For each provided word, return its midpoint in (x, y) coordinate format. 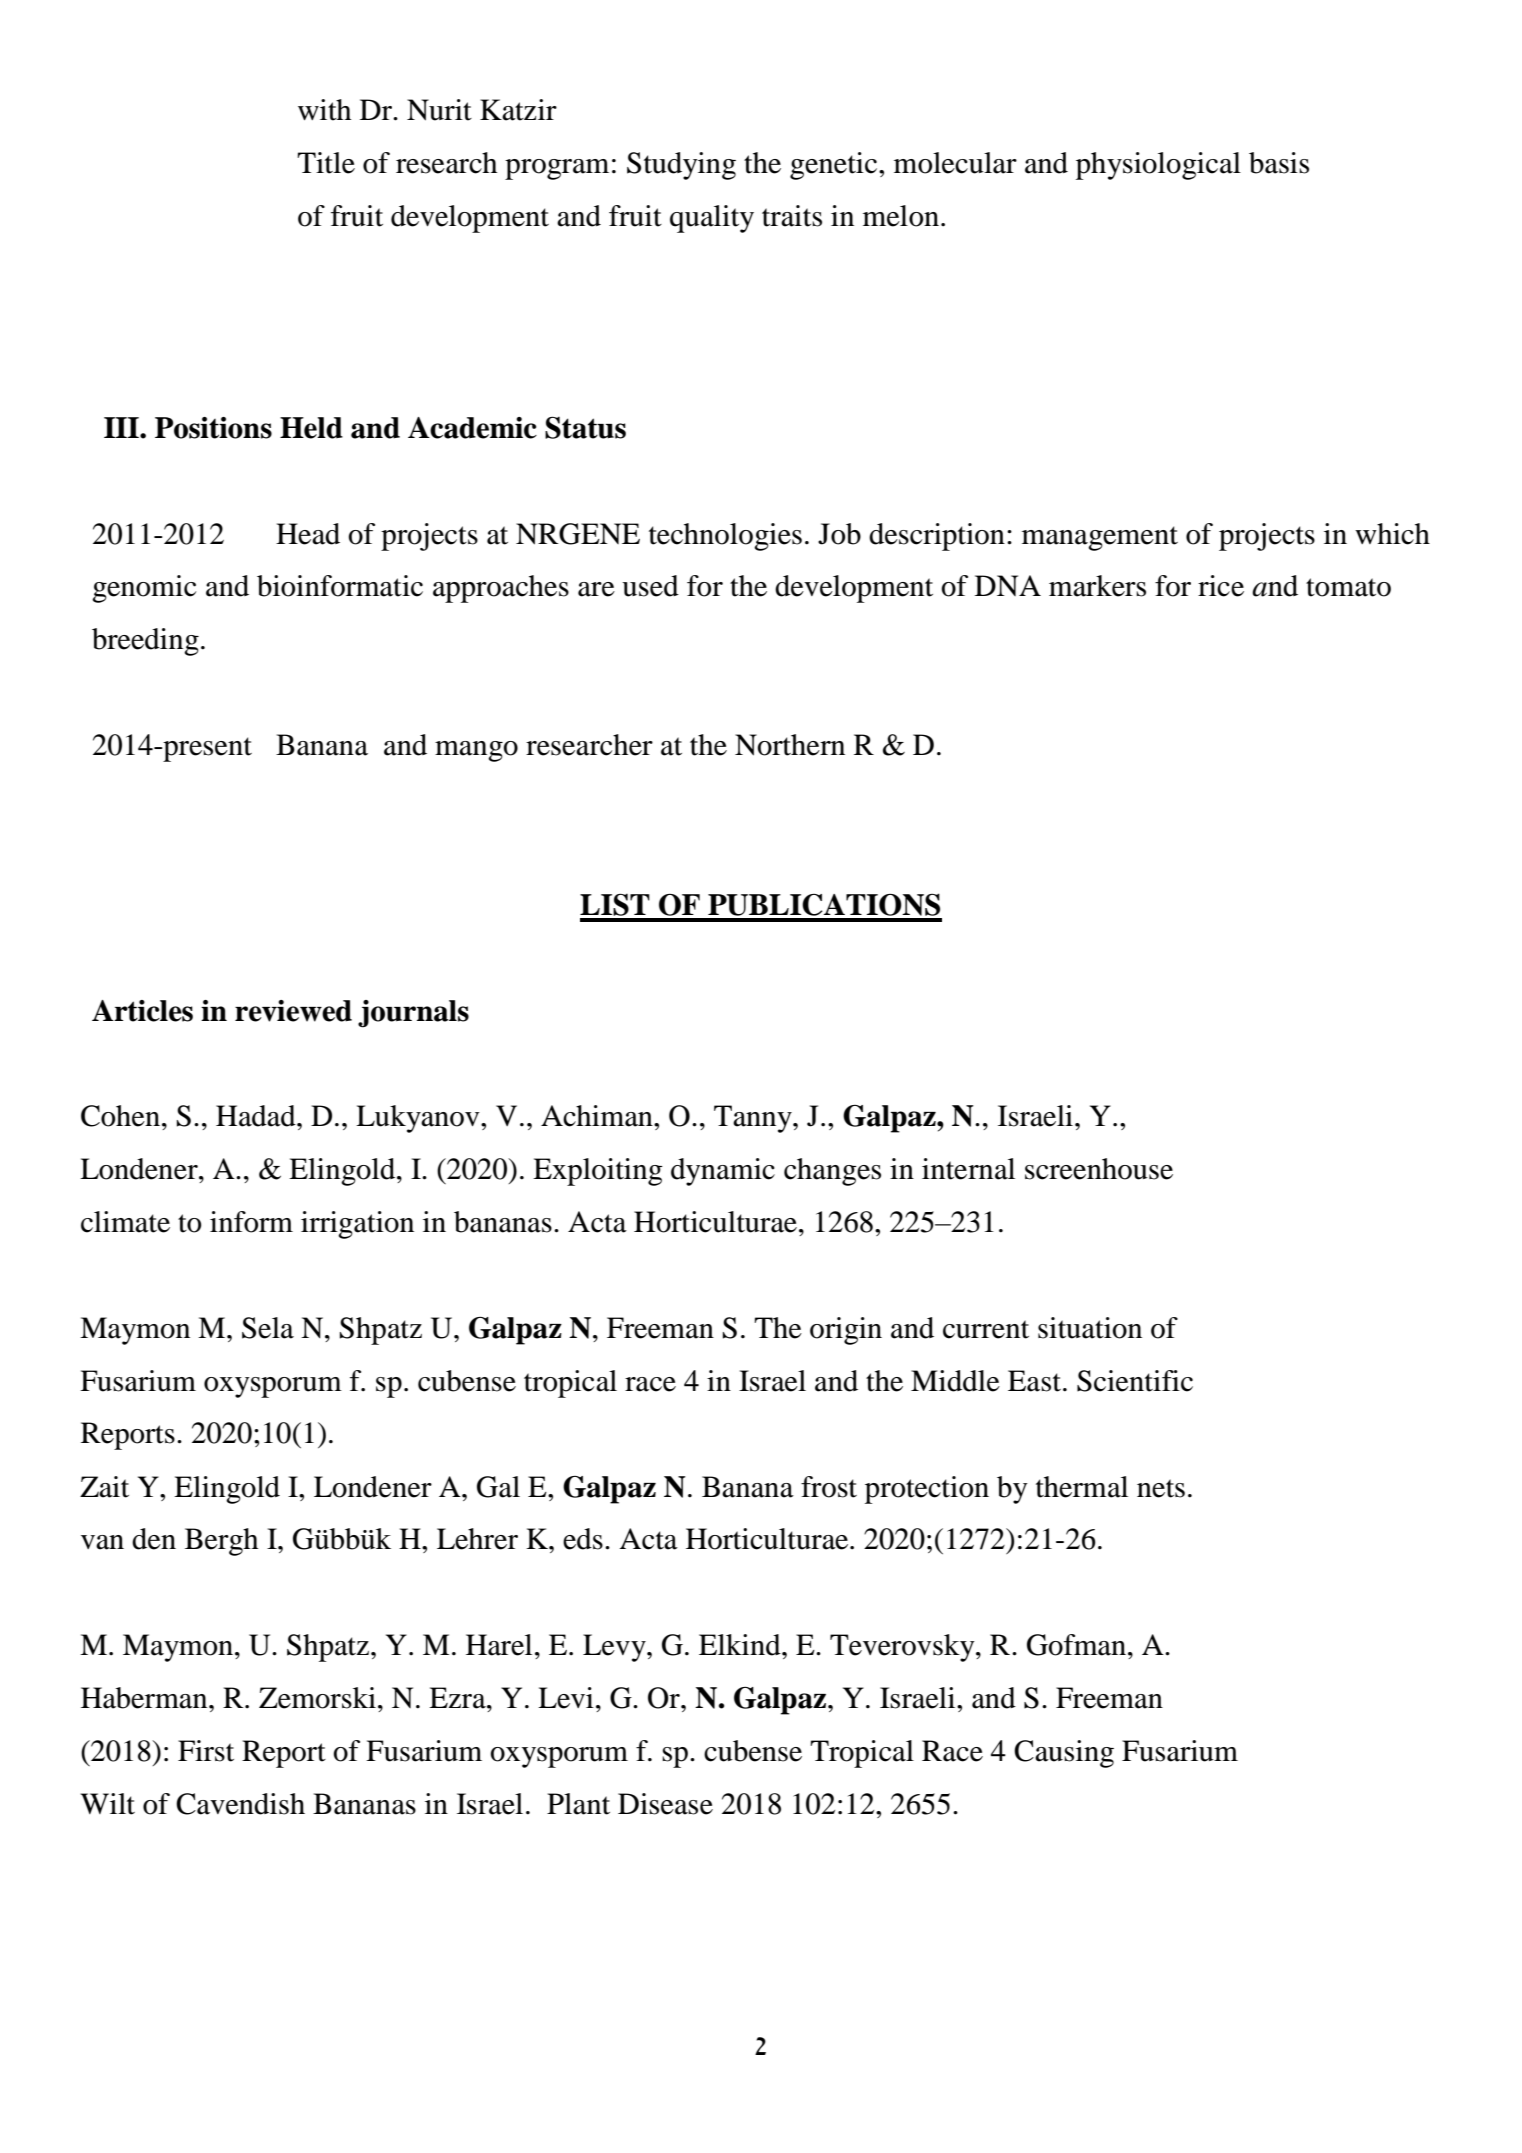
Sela (268, 1328)
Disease (665, 1804)
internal (968, 1169)
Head (308, 534)
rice (1221, 586)
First (206, 1751)
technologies (725, 537)
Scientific (1135, 1381)
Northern (790, 745)
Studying (681, 166)
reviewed (293, 1011)
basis (1279, 163)
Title (326, 163)
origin (846, 1331)
